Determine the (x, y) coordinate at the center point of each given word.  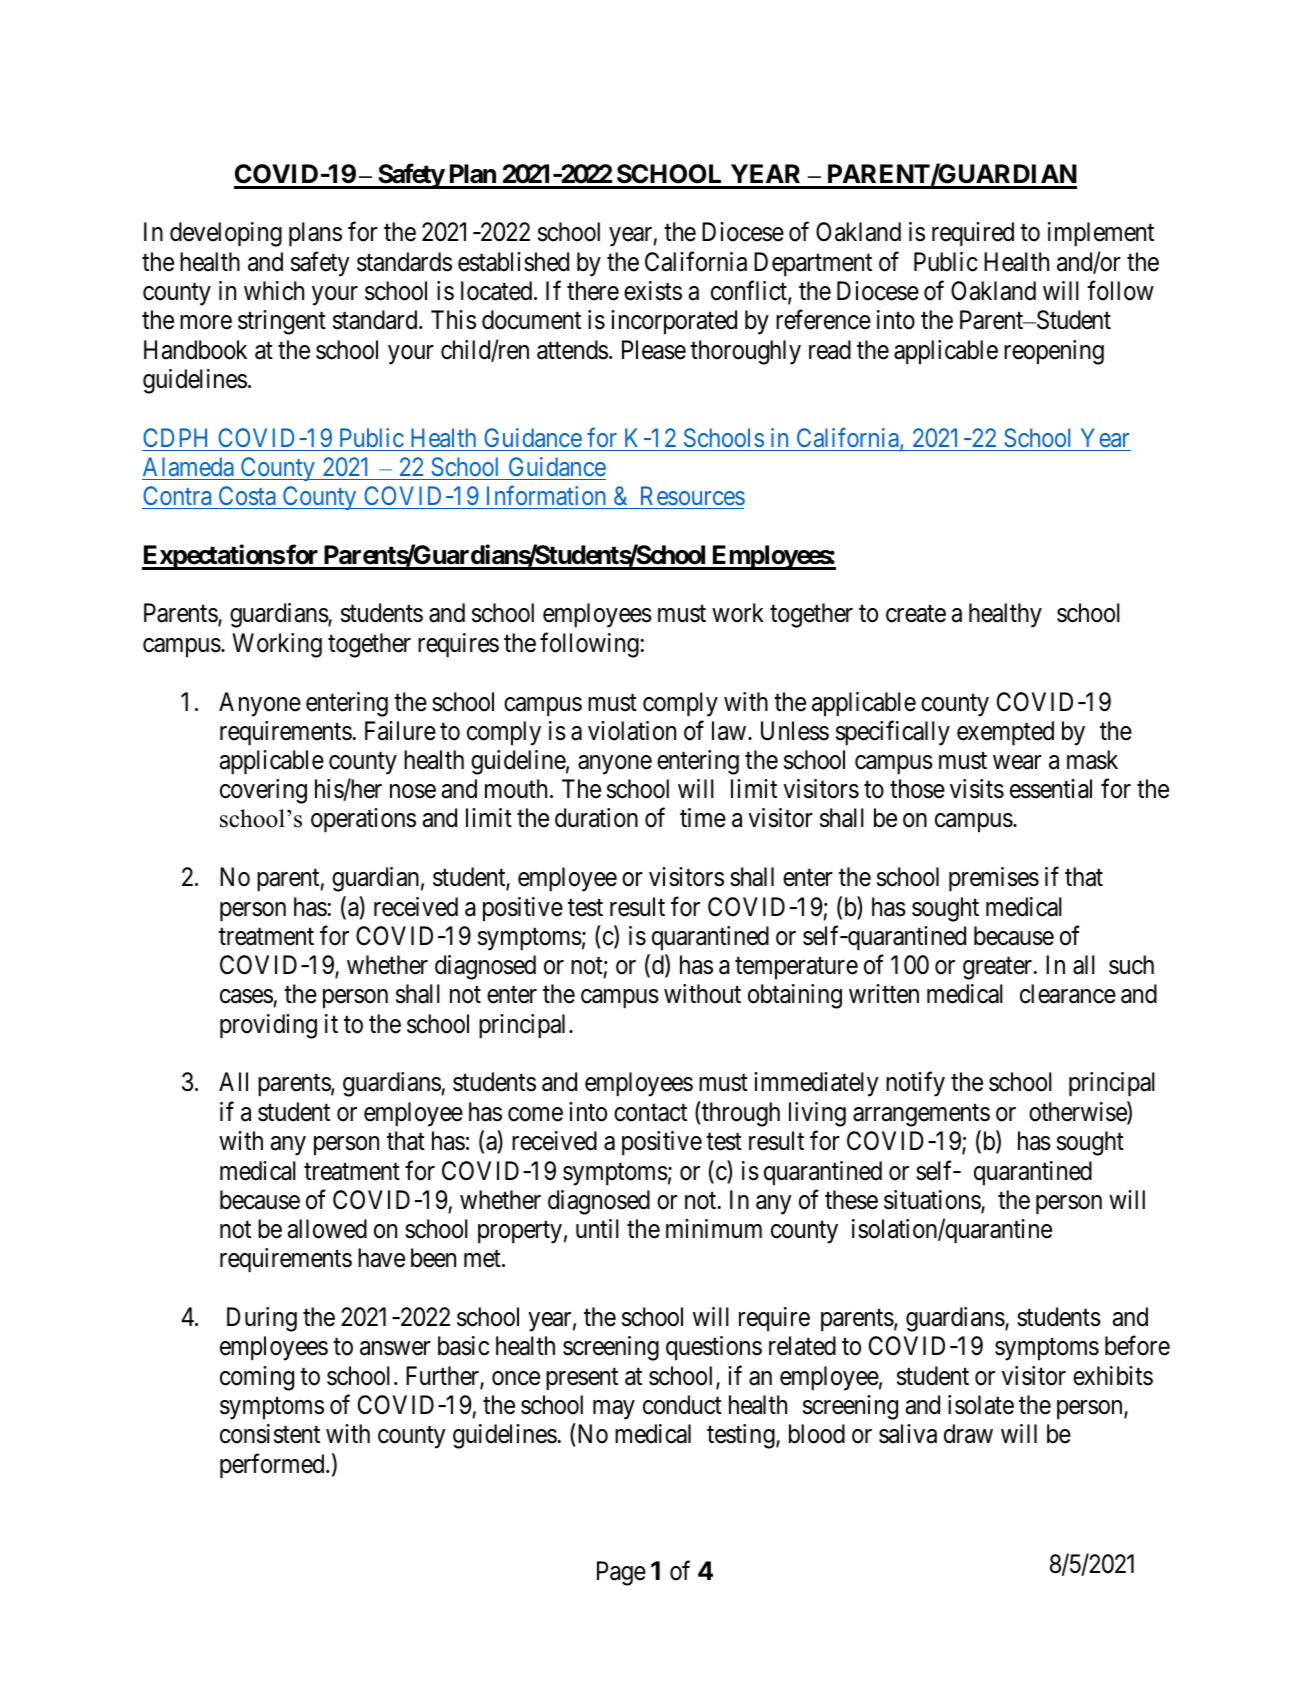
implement (1101, 234)
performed (273, 1466)
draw (968, 1434)
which (274, 291)
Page (621, 1573)
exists (653, 291)
